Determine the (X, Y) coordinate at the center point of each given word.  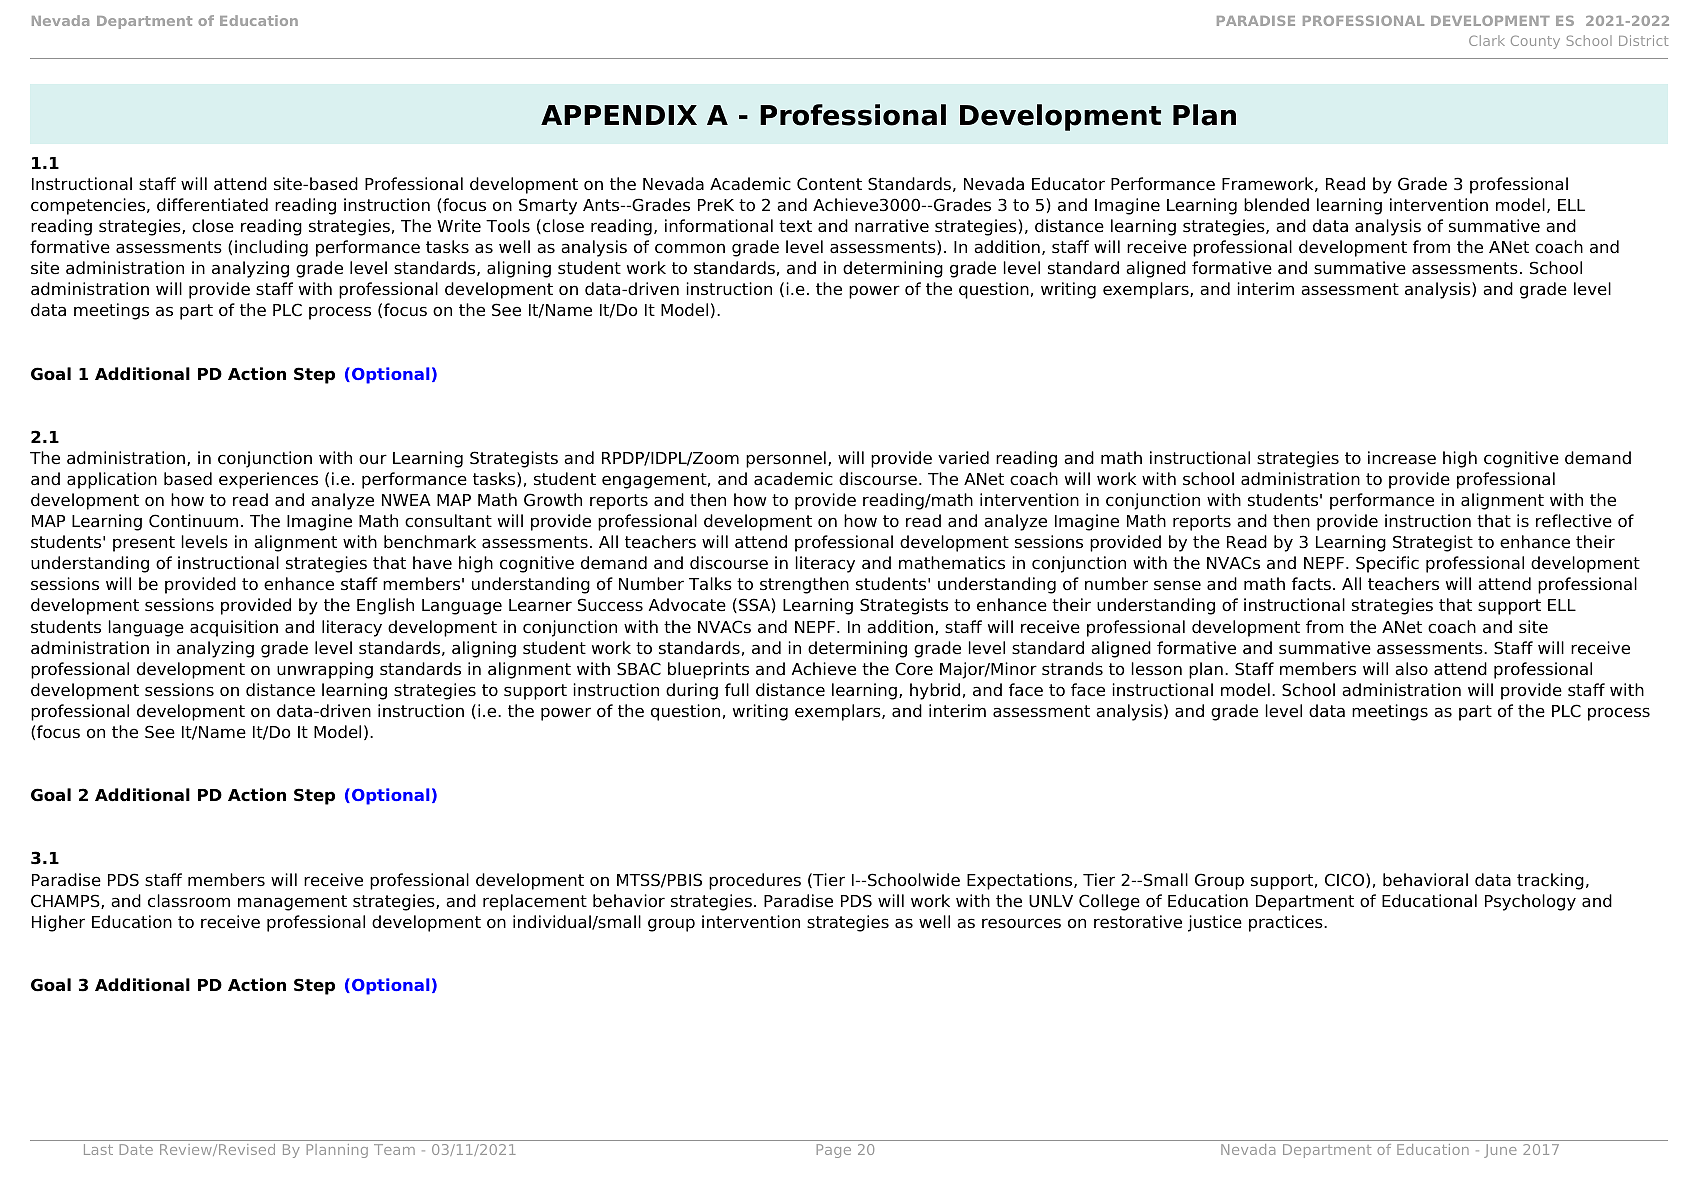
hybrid (935, 691)
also (1411, 669)
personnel (786, 459)
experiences (268, 480)
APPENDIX (619, 115)
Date (136, 1149)
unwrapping (325, 670)
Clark (1487, 40)
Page (834, 1151)
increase (1402, 458)
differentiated (212, 205)
